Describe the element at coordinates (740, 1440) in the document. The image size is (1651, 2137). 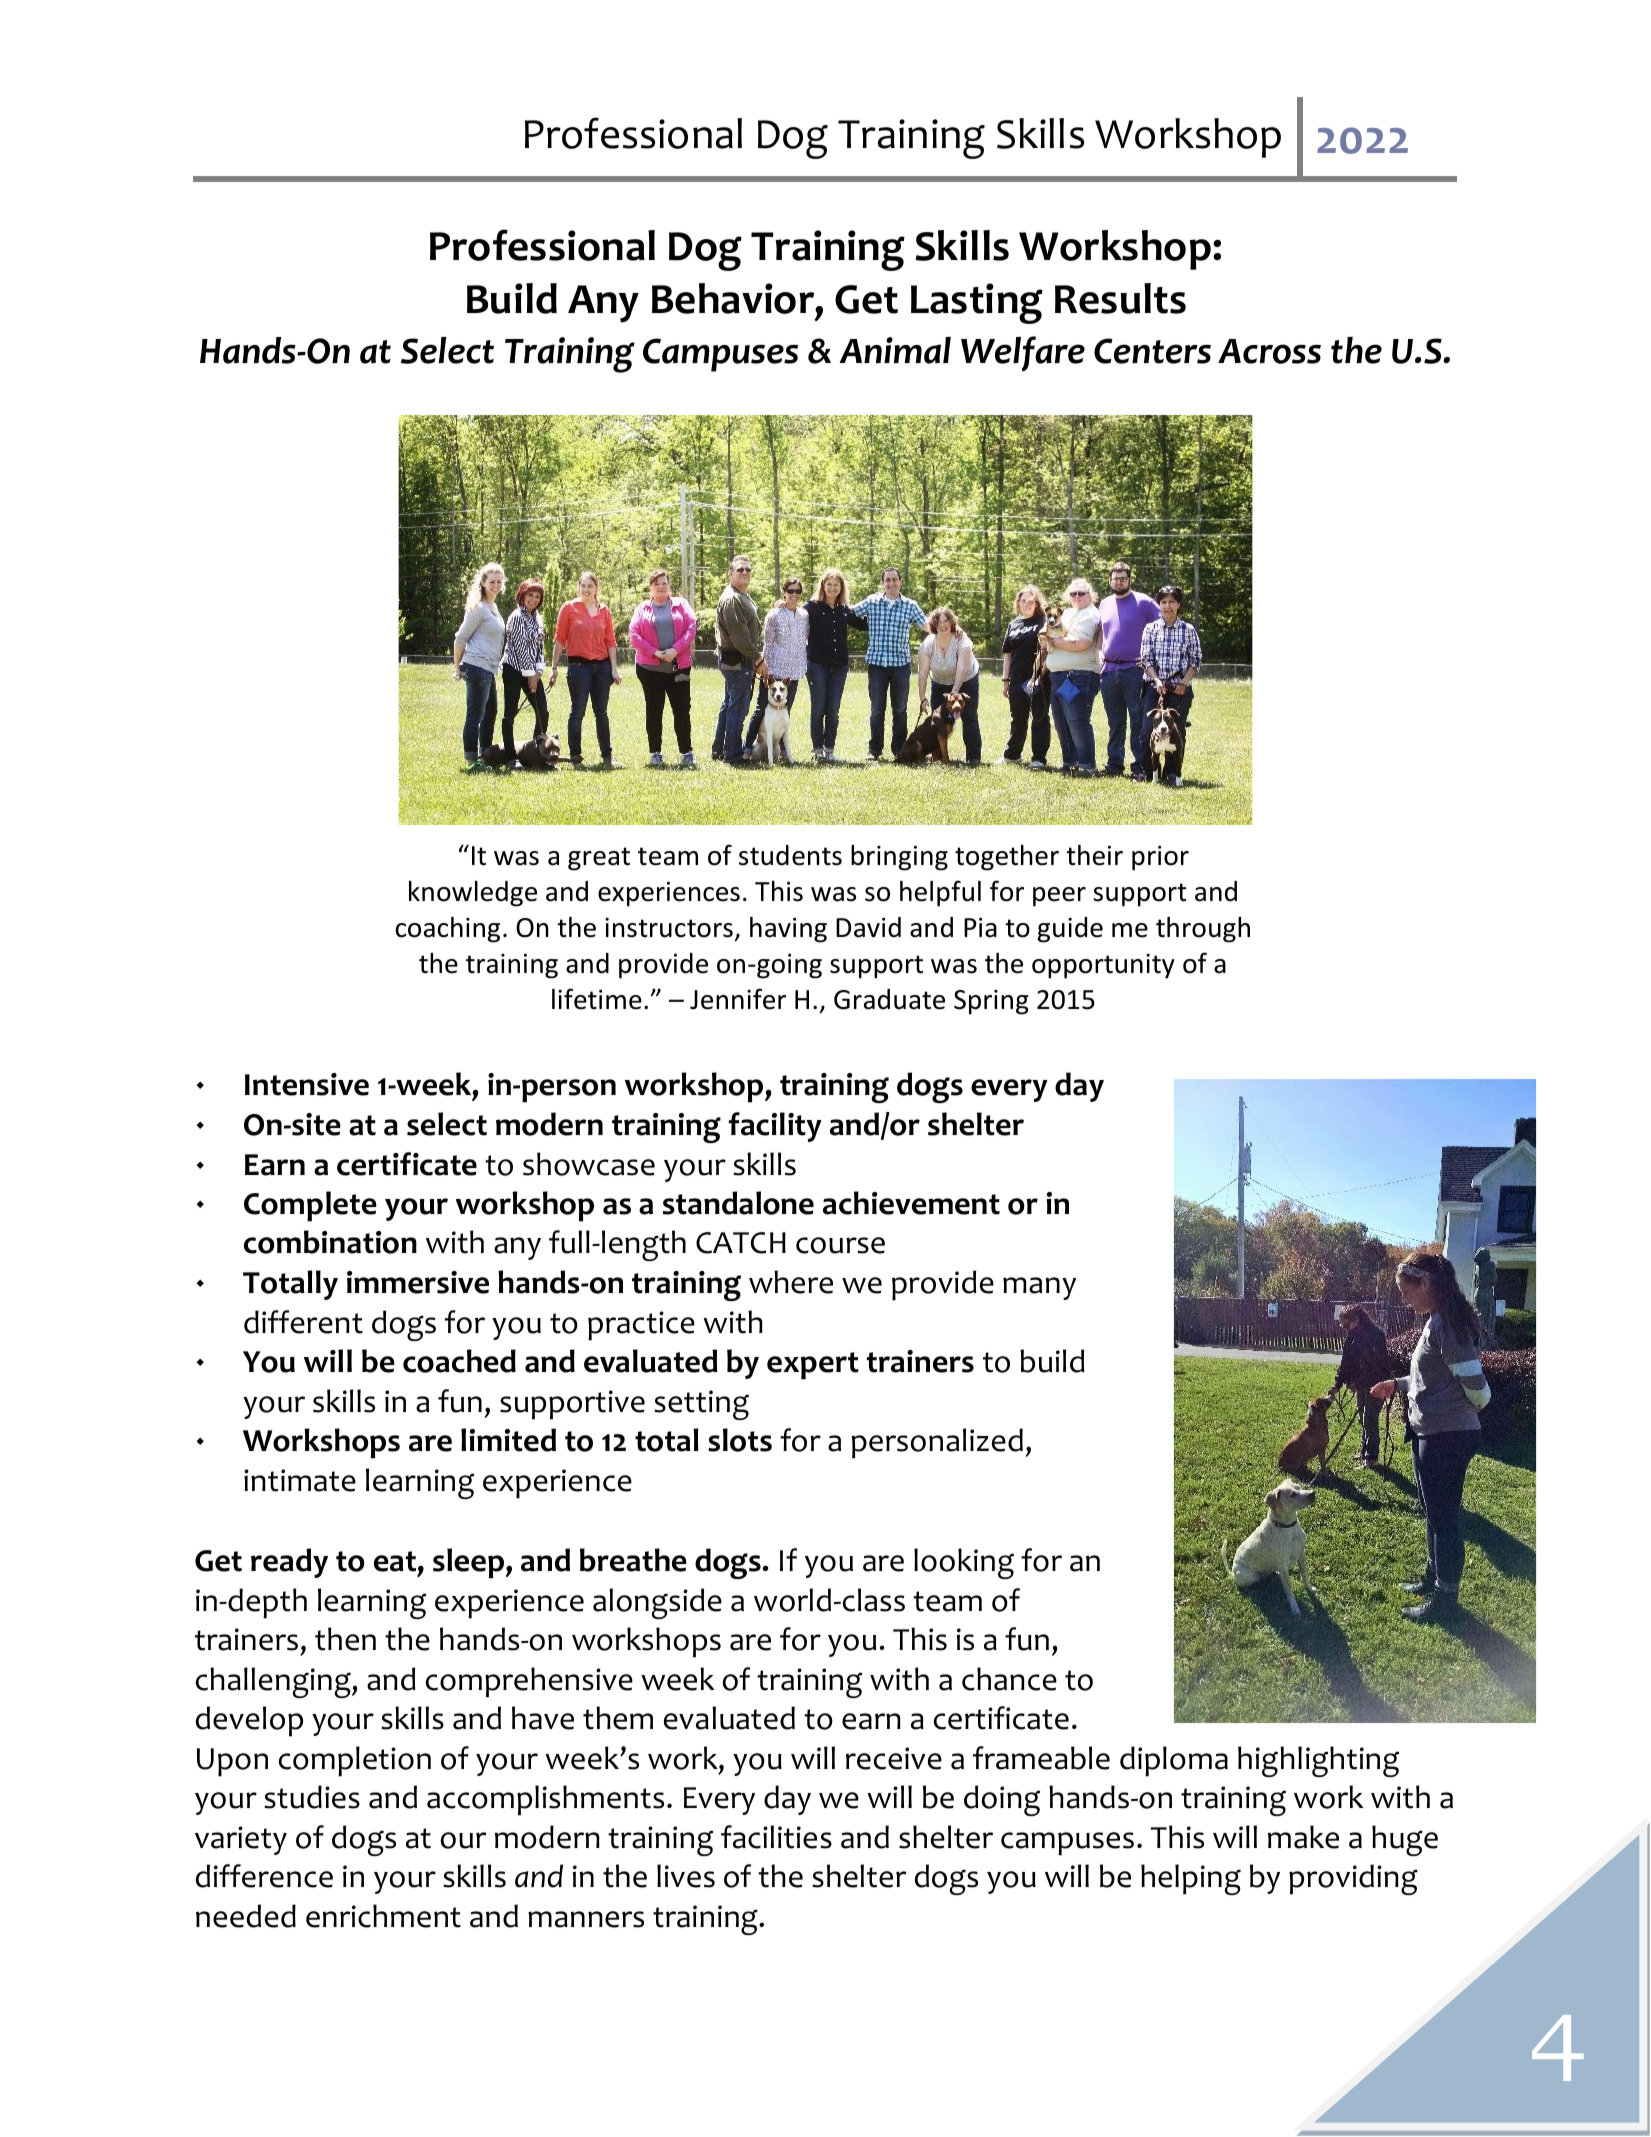
I see `slots` at that location.
